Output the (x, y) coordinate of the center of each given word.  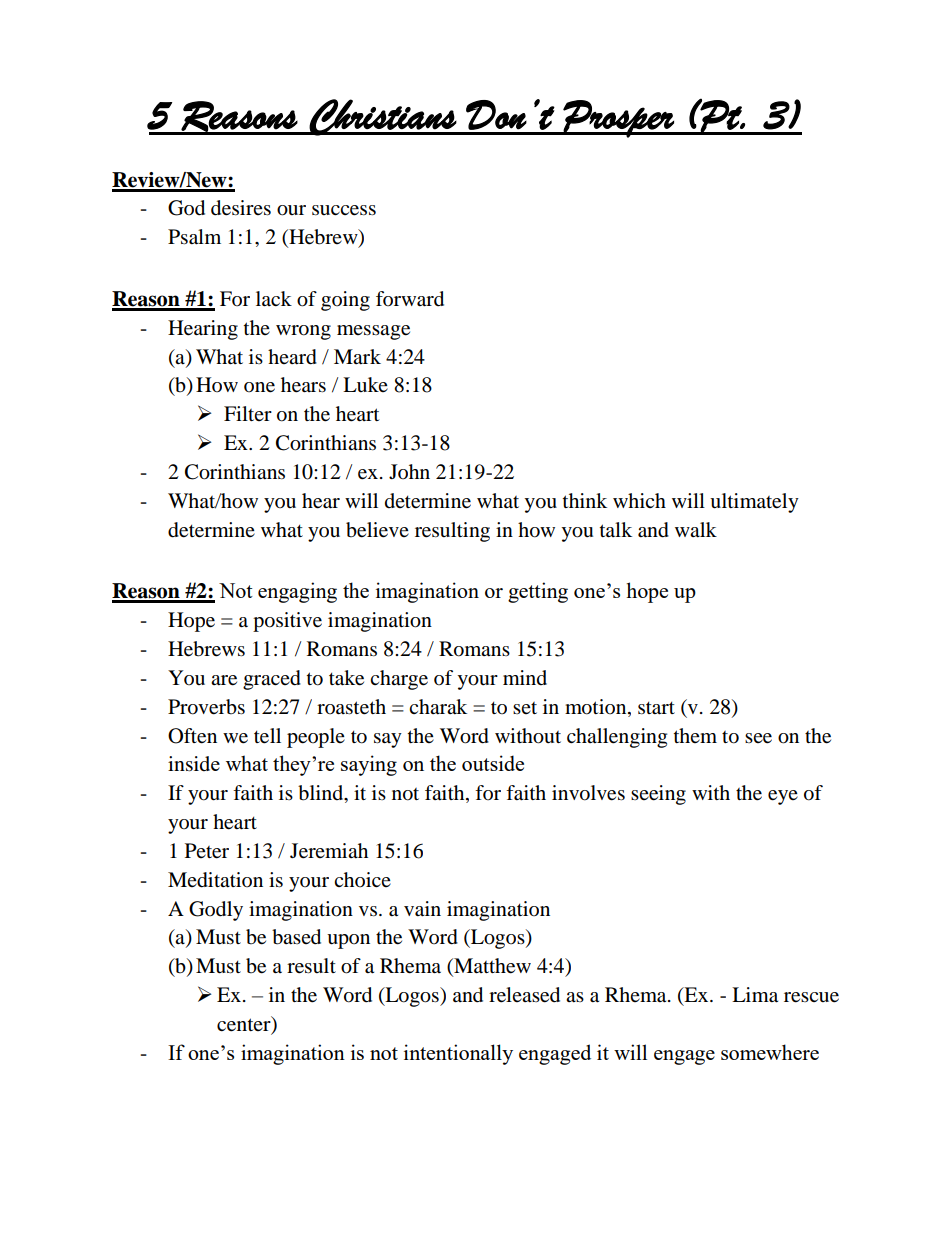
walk (696, 529)
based (296, 937)
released (524, 995)
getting (538, 592)
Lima (755, 995)
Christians (383, 117)
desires (241, 208)
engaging (297, 592)
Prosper (619, 119)
